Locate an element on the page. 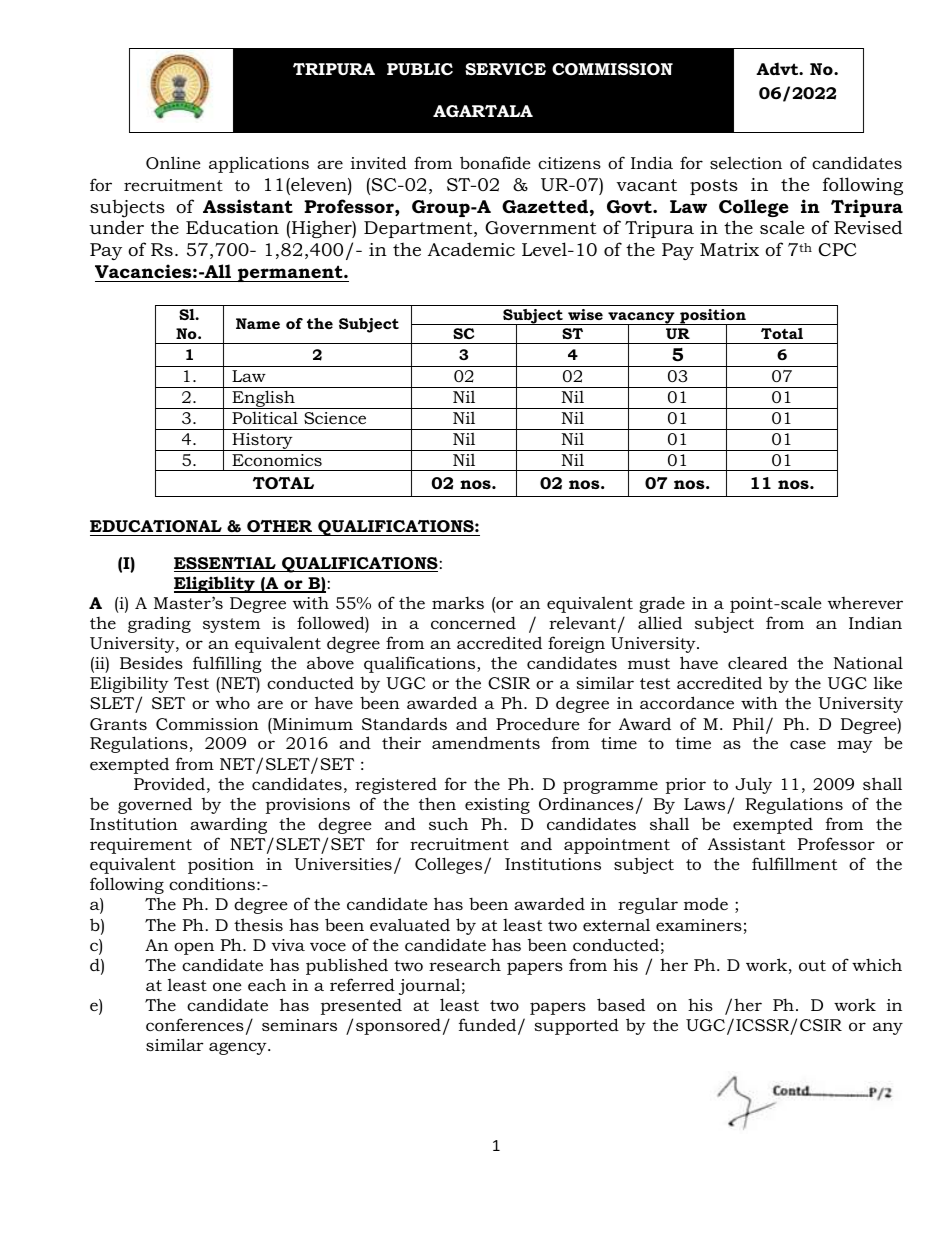 This document has height=1233, width=952. ESSENTIAL is located at coordinates (226, 564).
